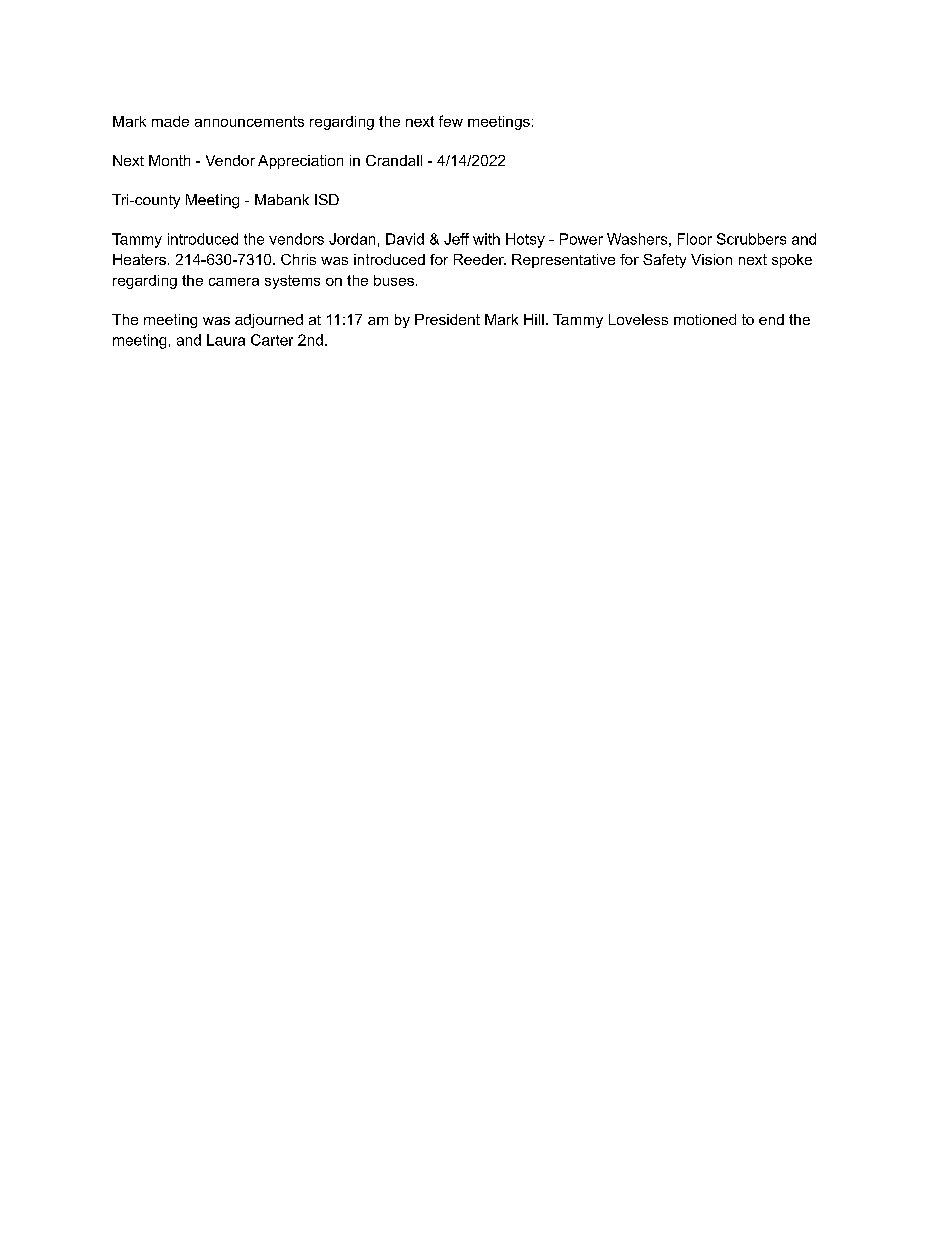  Describe the element at coordinates (447, 319) in the page. I see `President` at that location.
